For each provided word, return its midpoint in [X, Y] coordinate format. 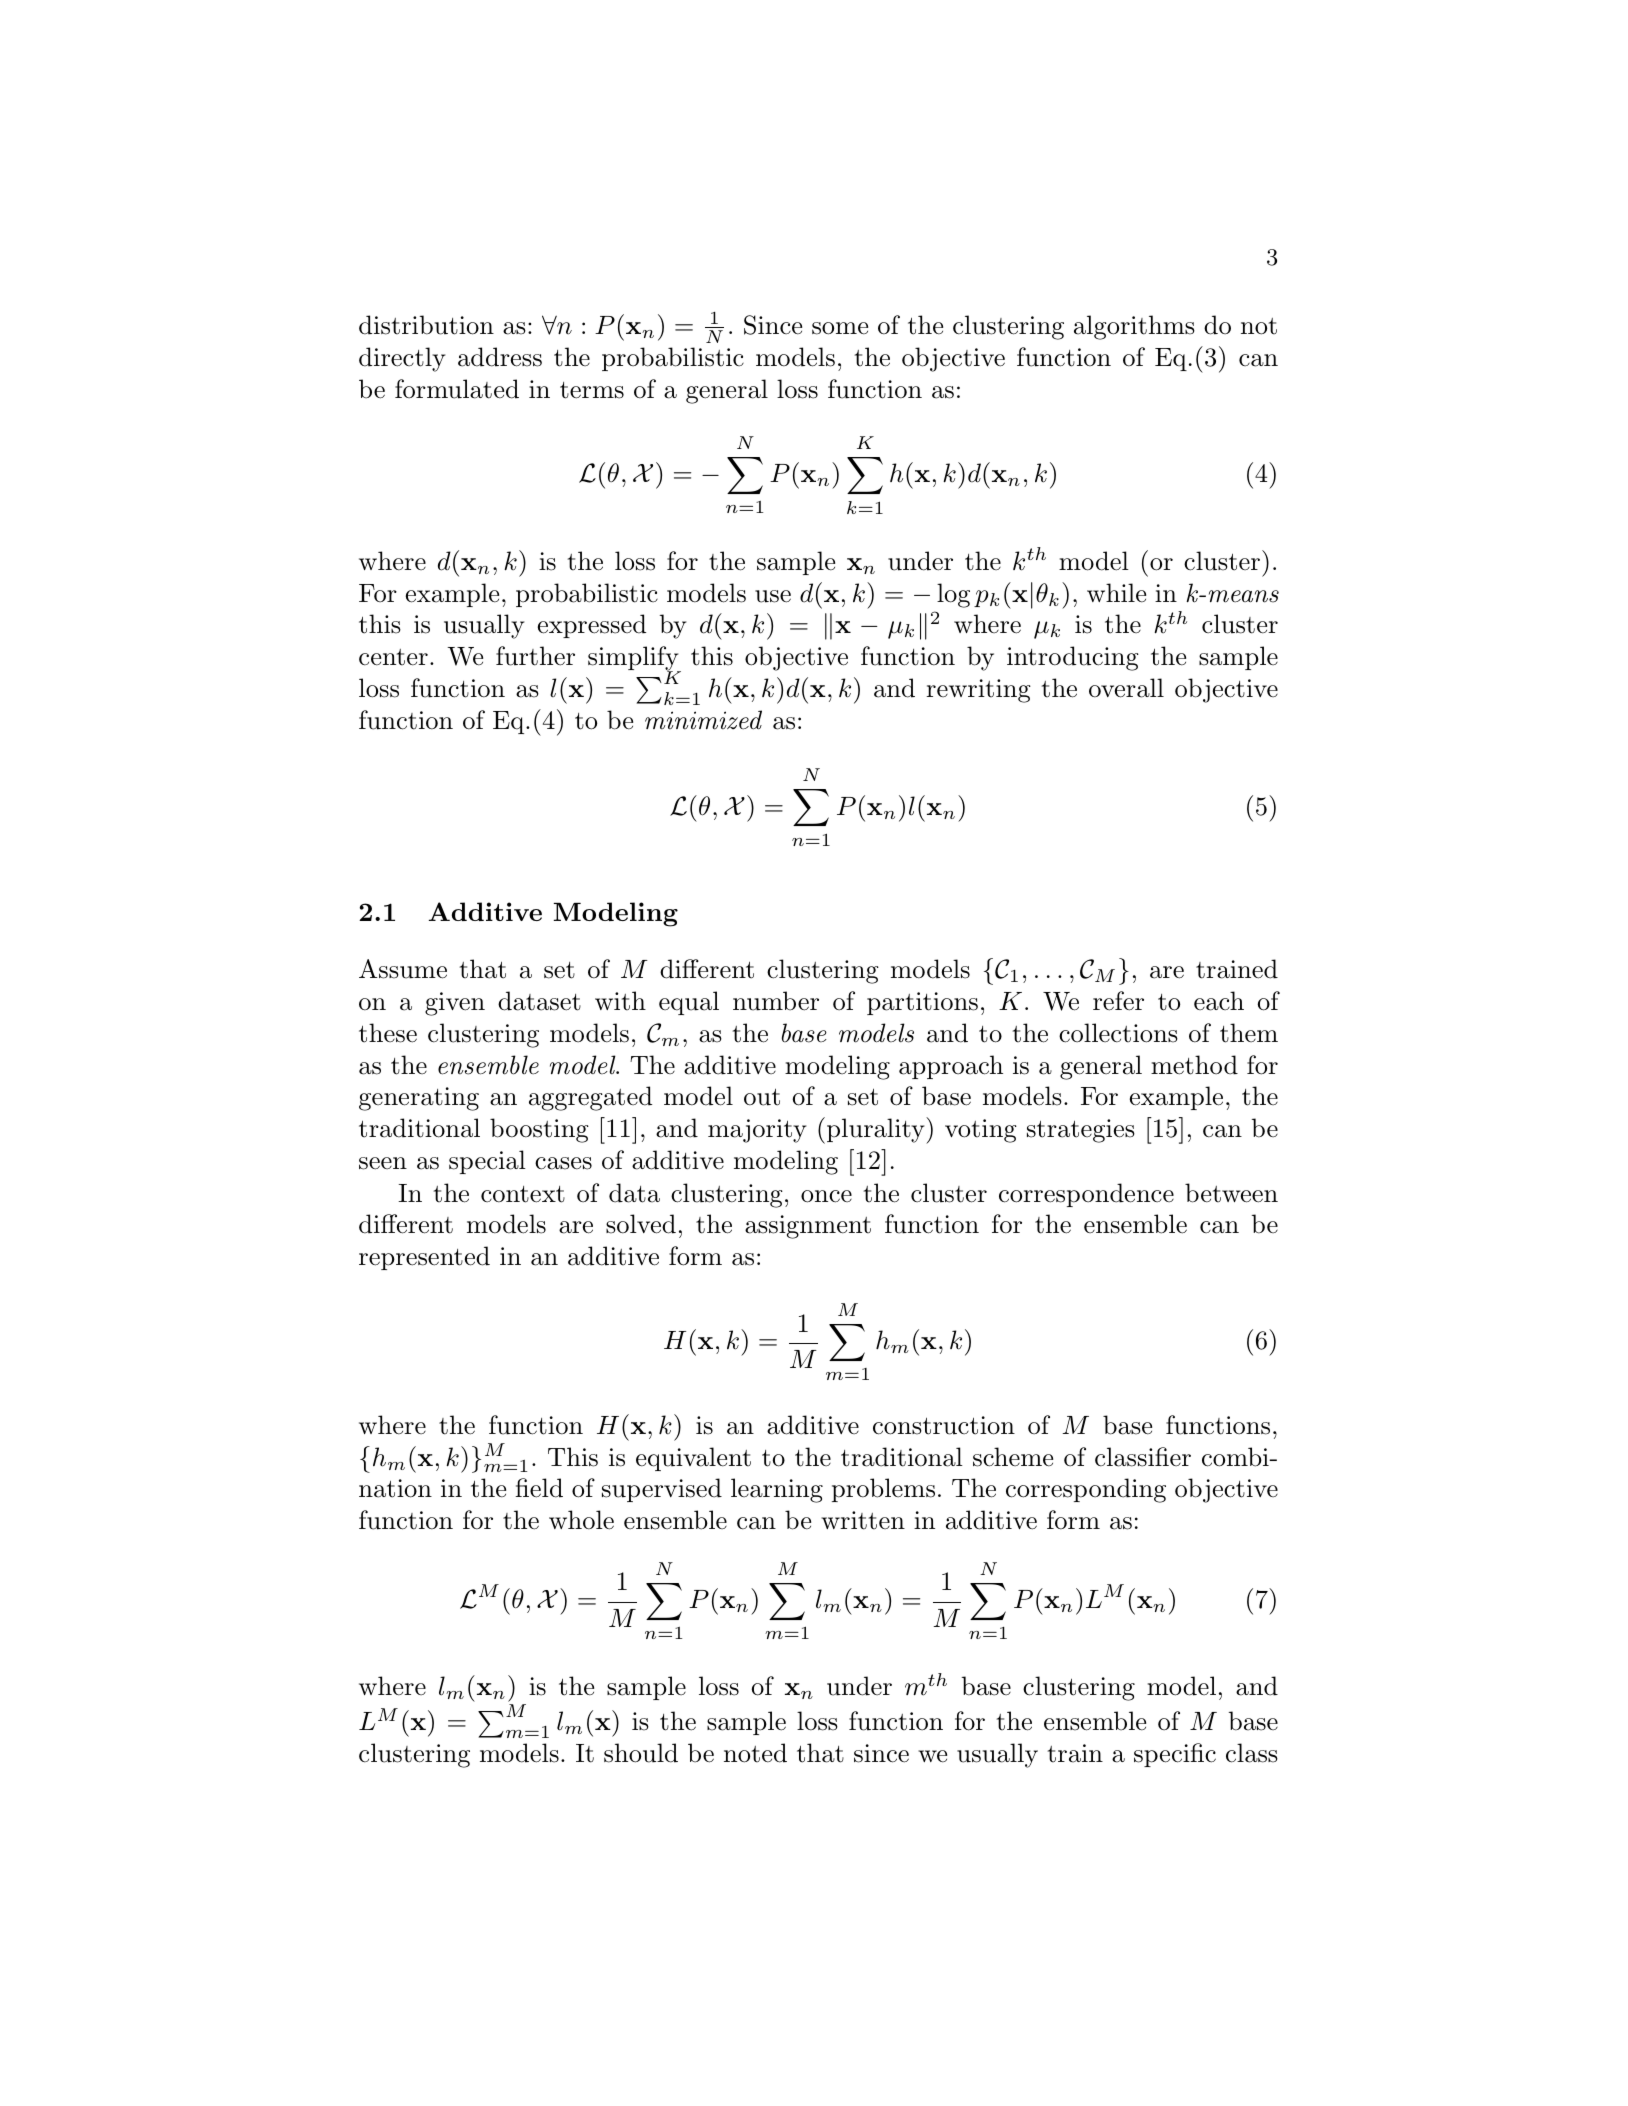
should [641, 1753]
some [840, 328]
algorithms [1134, 327]
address [500, 357]
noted [755, 1753]
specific [1175, 1755]
